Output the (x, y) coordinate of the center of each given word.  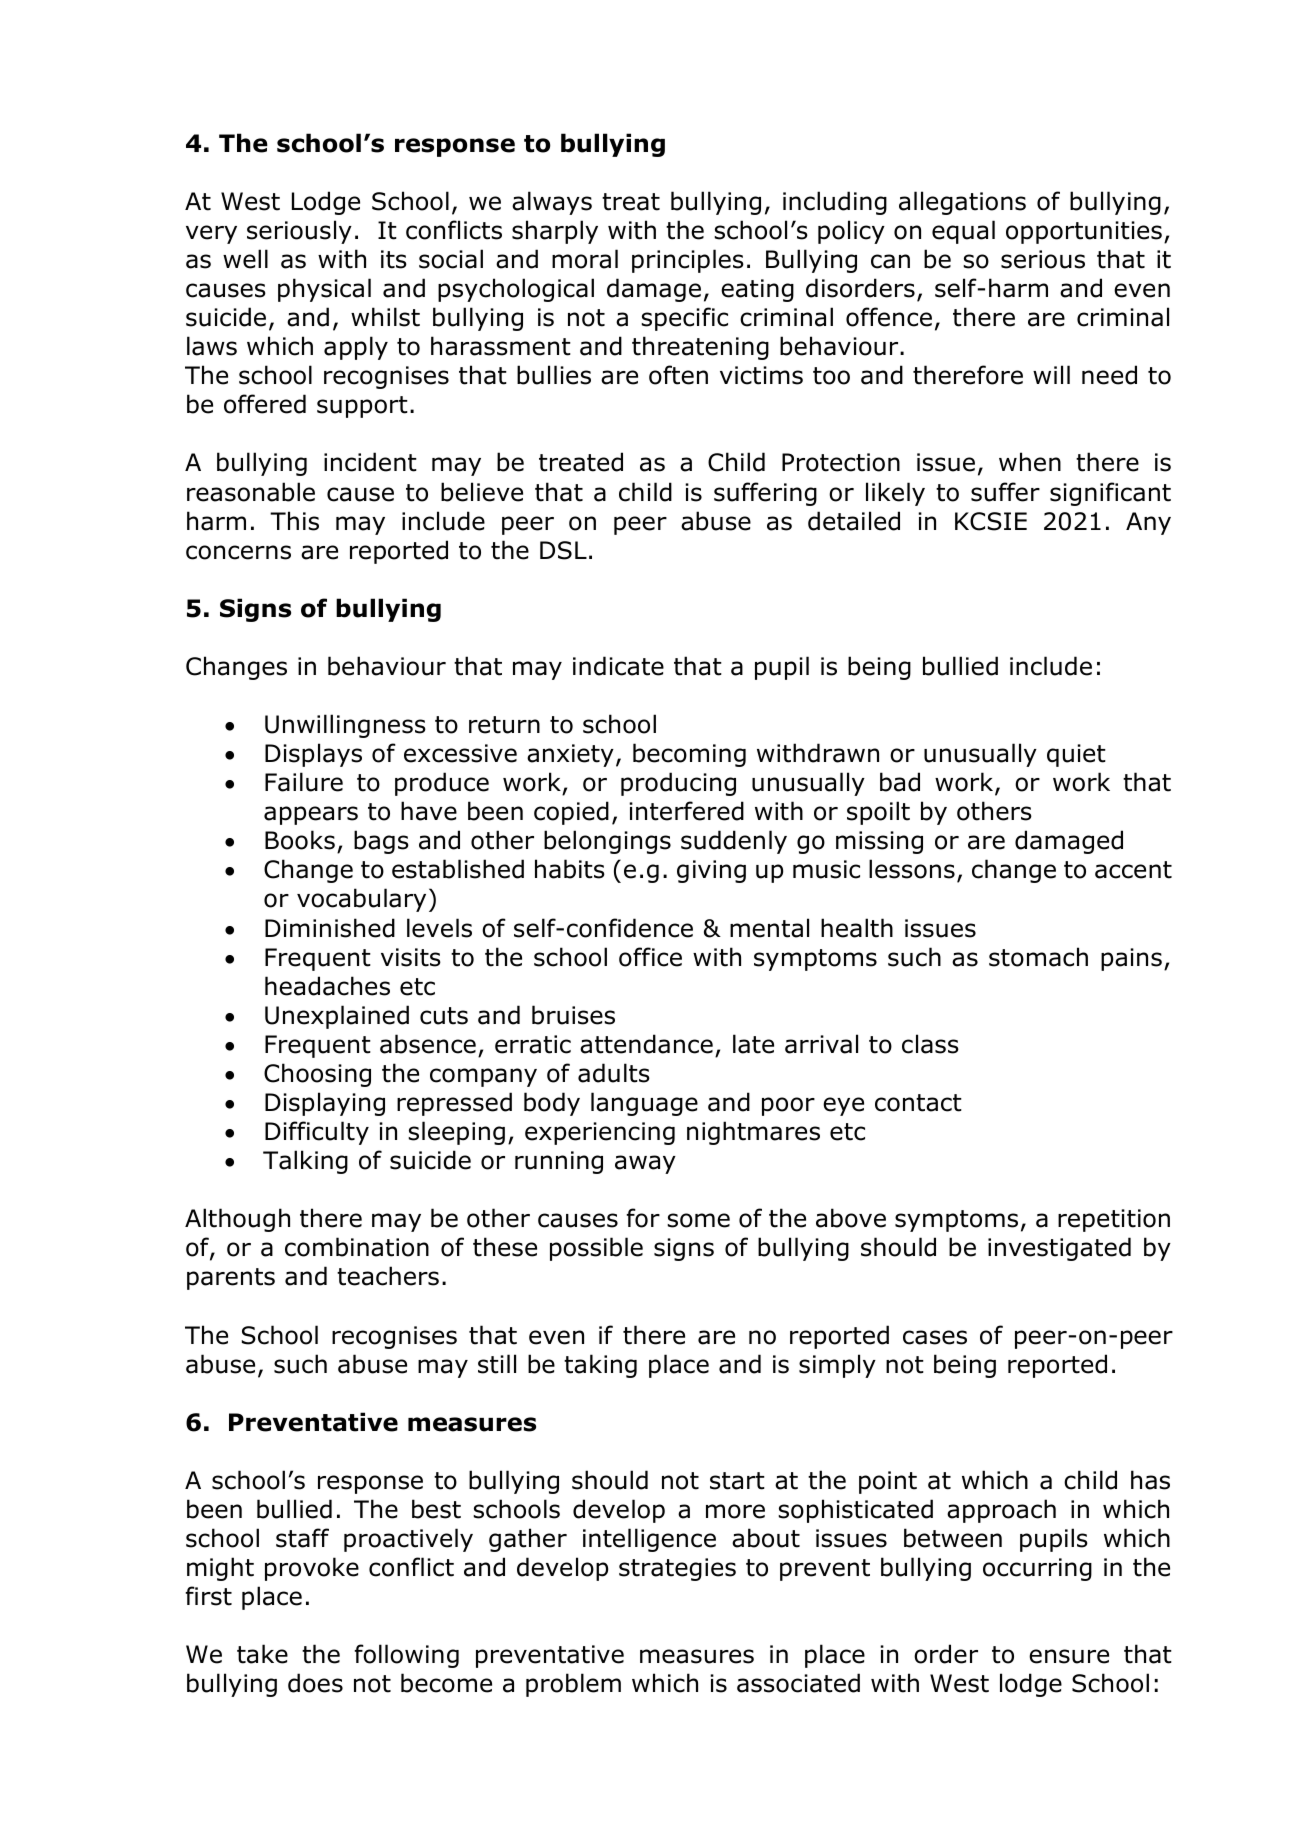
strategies (677, 1569)
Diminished (330, 928)
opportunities (1084, 232)
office (650, 957)
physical (324, 290)
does (315, 1683)
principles (688, 261)
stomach (1038, 957)
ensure (1069, 1656)
